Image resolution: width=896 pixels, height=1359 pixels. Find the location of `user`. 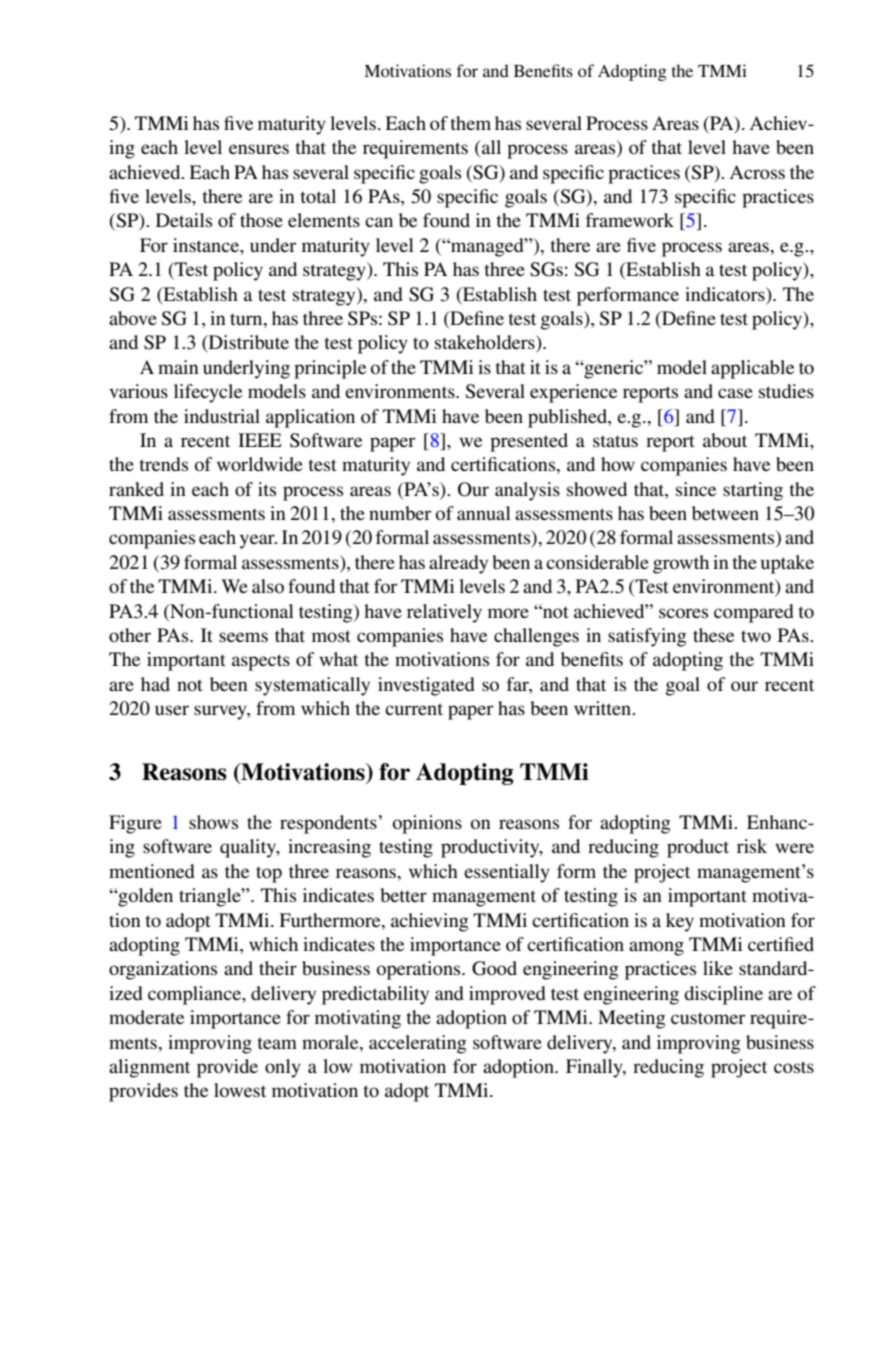

user is located at coordinates (172, 710).
